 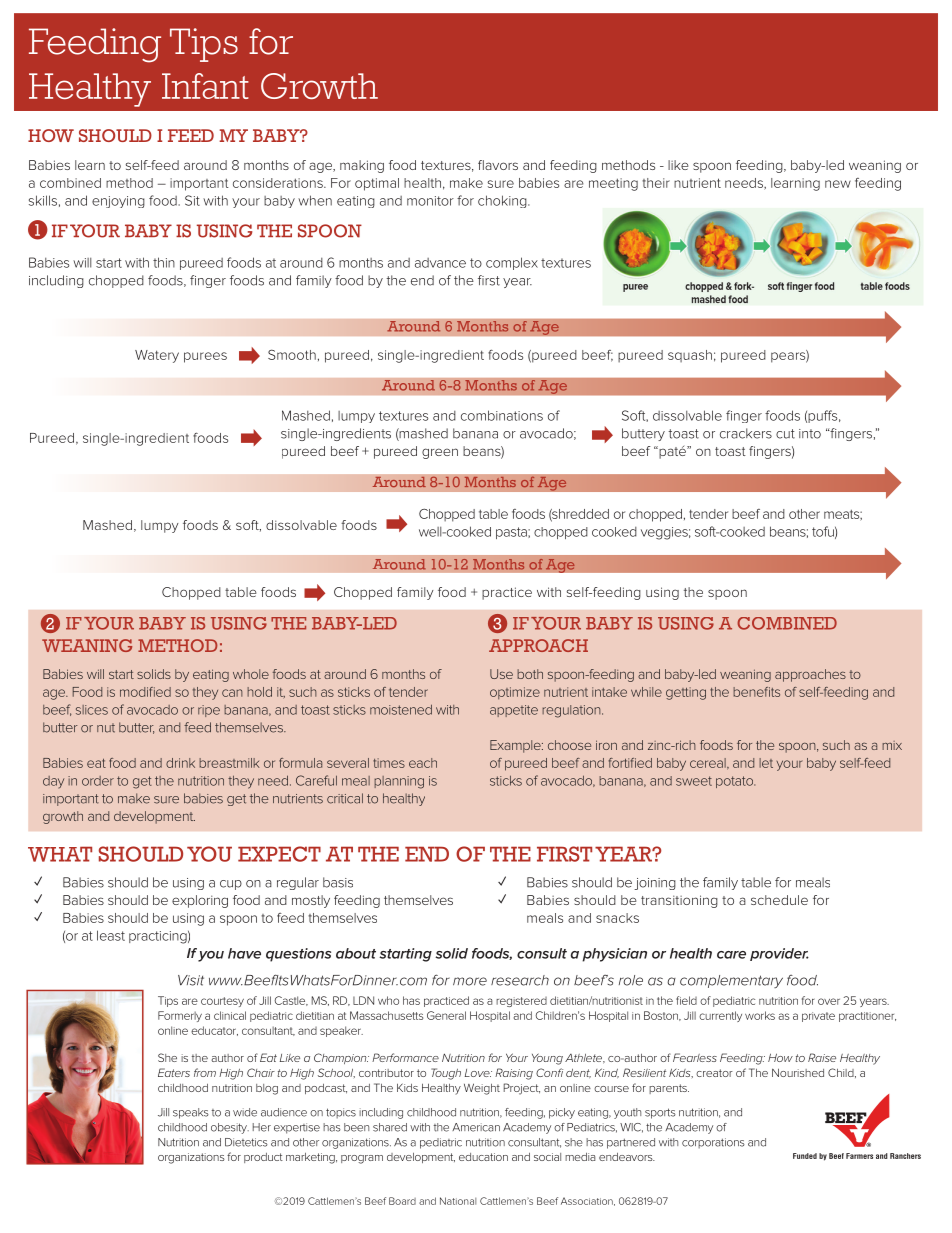 I want to click on education, so click(x=483, y=1157).
